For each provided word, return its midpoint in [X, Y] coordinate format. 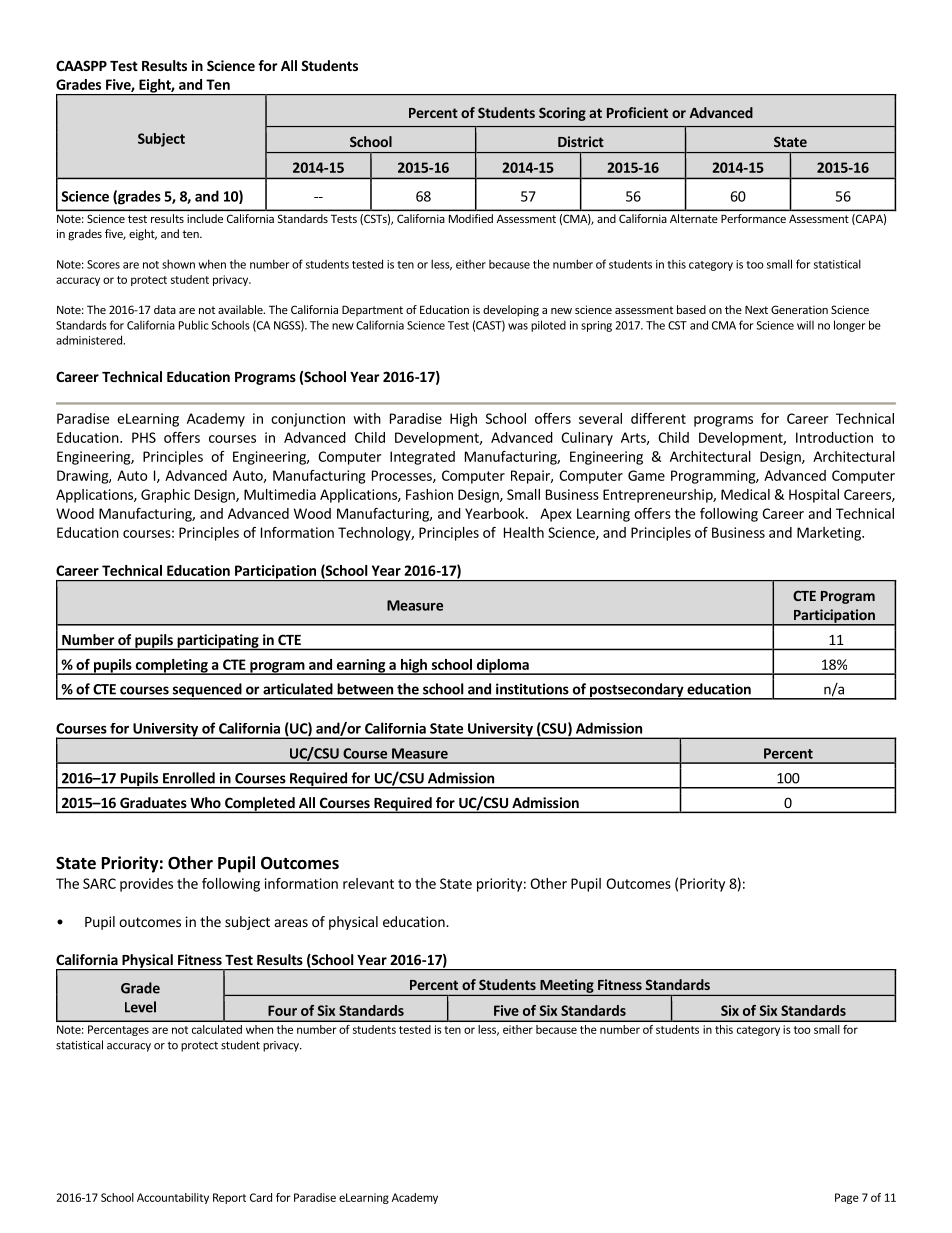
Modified [471, 218]
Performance [753, 218]
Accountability [173, 1198]
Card [261, 1197]
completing [171, 667]
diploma [502, 667]
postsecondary [637, 691]
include [205, 218]
